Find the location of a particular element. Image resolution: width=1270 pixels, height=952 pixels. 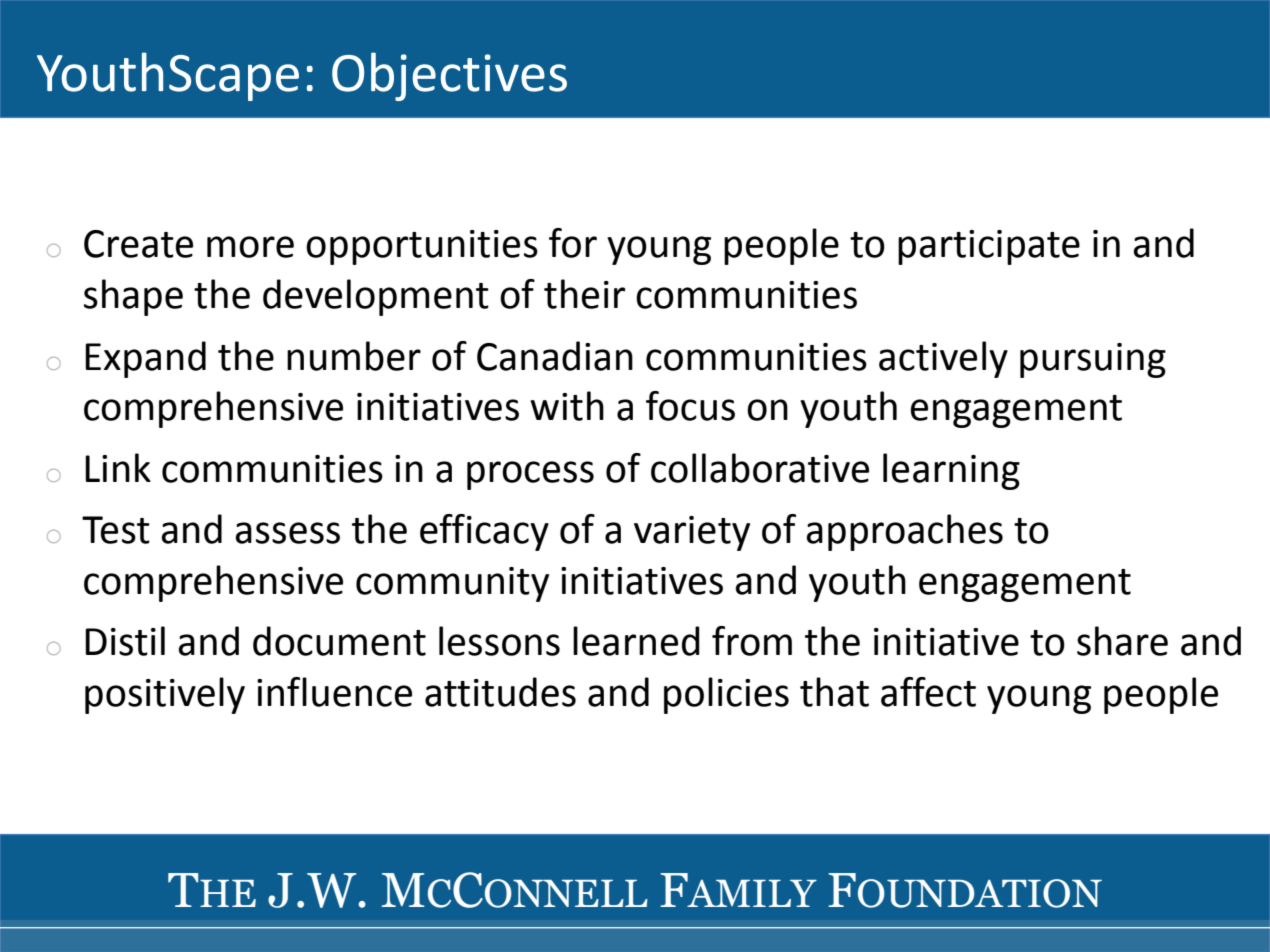

their is located at coordinates (584, 294).
